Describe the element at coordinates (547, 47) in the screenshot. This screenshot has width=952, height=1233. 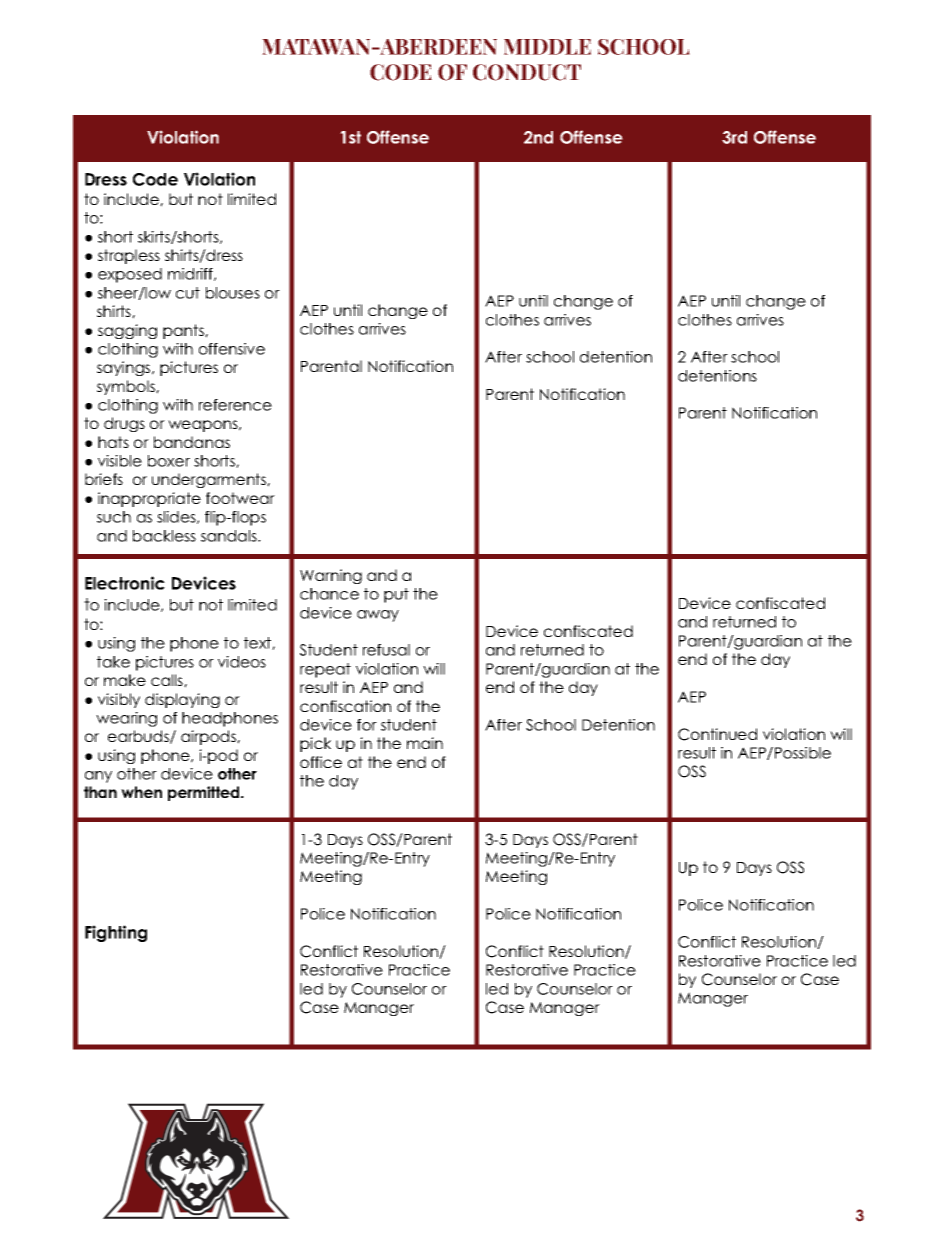
I see `MIDDLE` at that location.
